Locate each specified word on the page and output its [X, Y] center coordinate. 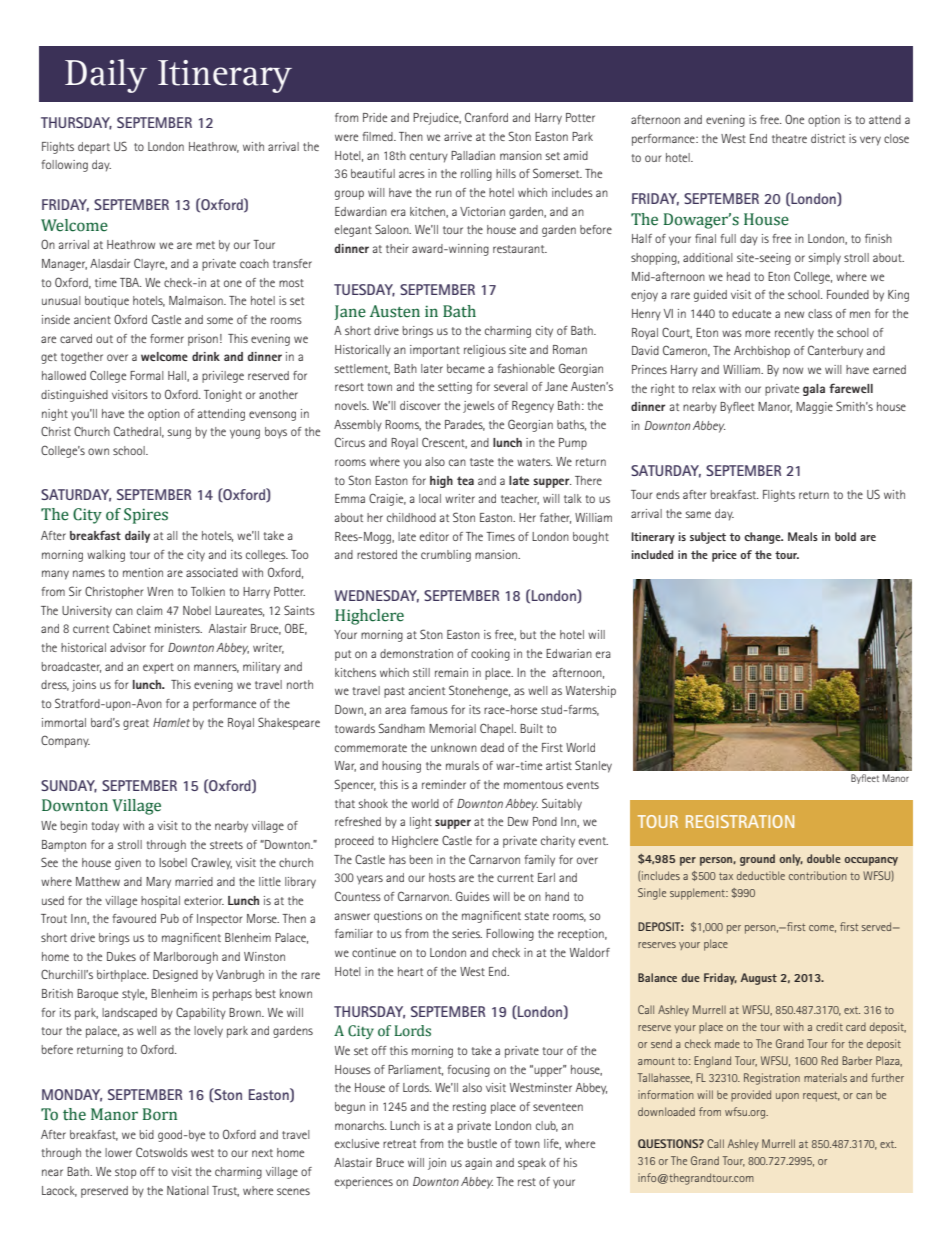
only [791, 860]
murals [462, 765]
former [167, 338]
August [758, 979]
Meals [803, 536]
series [467, 933]
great [136, 724]
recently [794, 334]
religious [485, 351]
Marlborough [186, 958]
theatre [789, 138]
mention [143, 572]
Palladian [473, 155]
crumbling [446, 556]
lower [118, 1152]
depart [94, 148]
